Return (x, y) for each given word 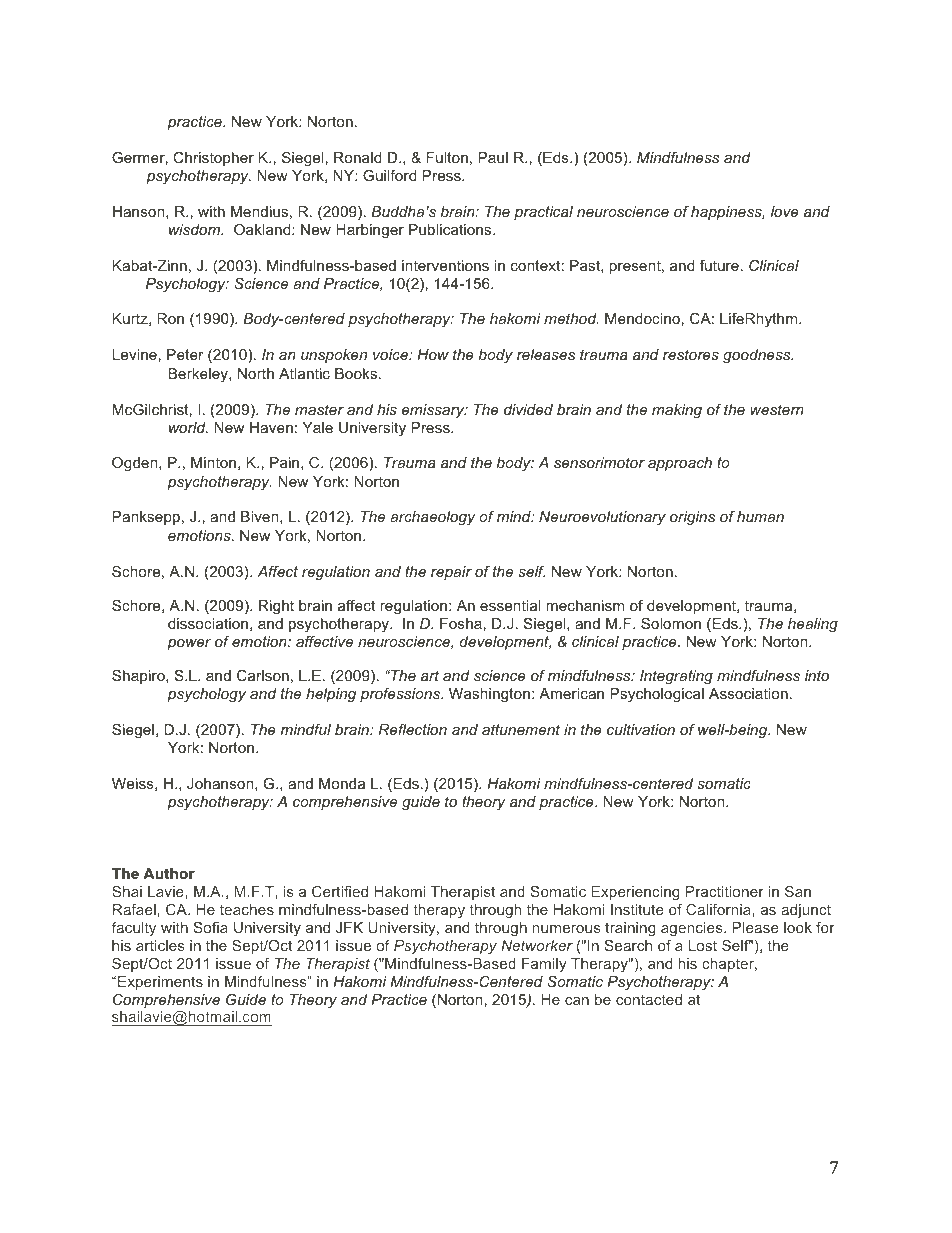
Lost (703, 945)
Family (544, 965)
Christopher (213, 159)
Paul (493, 157)
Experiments (160, 983)
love (785, 211)
